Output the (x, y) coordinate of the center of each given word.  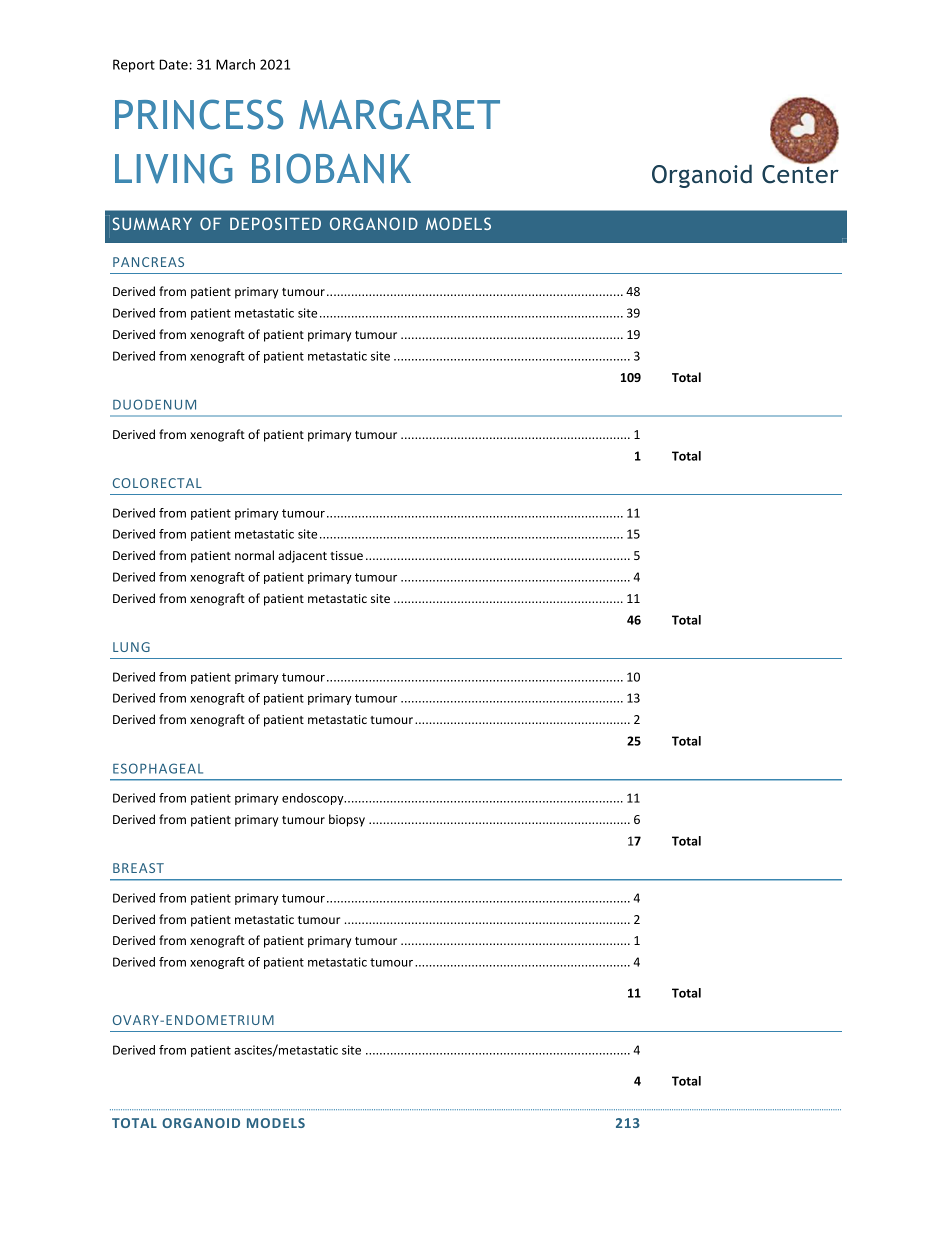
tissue (346, 555)
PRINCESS (199, 114)
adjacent (302, 556)
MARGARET (399, 114)
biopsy (347, 820)
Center (800, 173)
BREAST (138, 868)
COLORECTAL (157, 483)
